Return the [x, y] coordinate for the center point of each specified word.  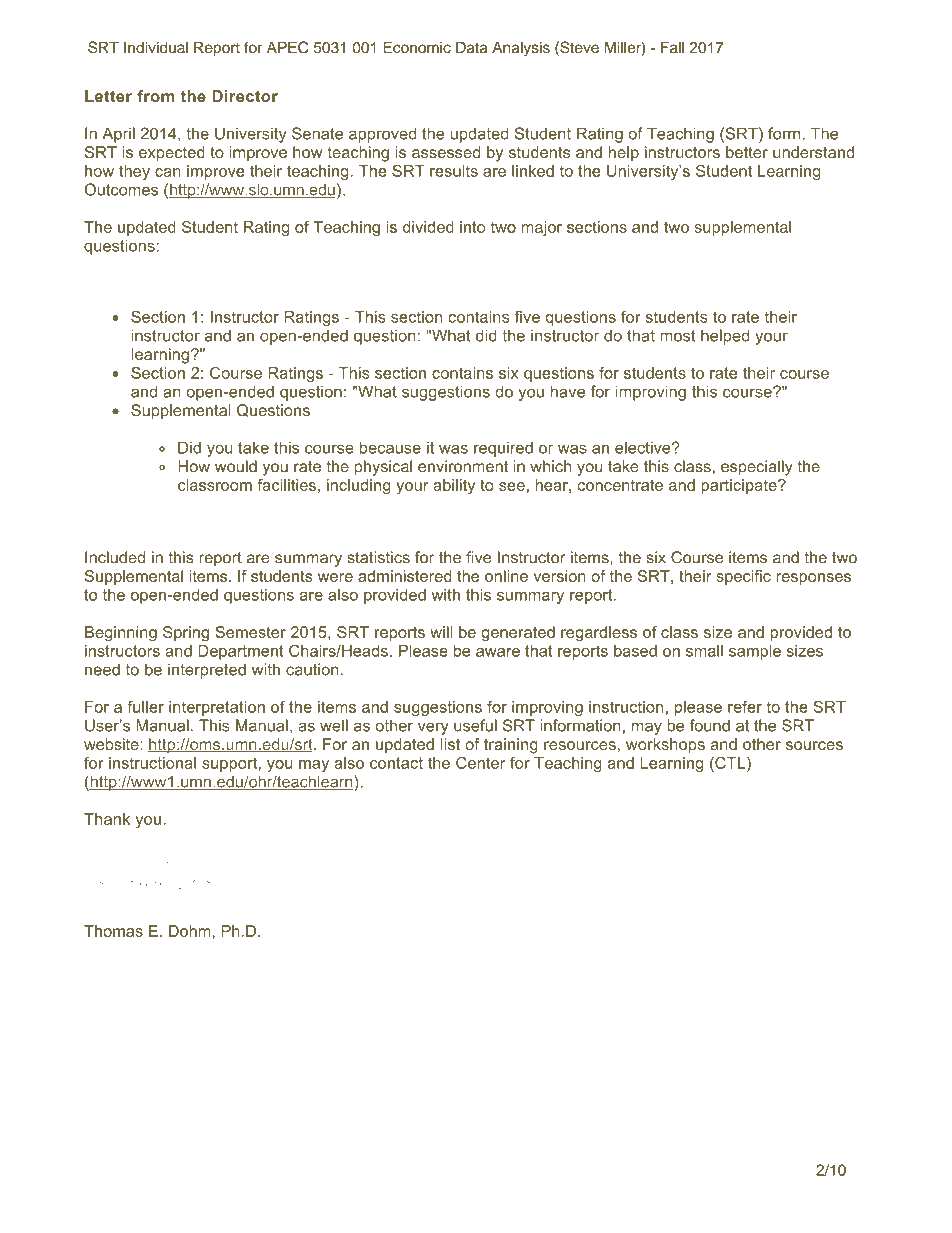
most [678, 336]
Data [472, 48]
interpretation [217, 708]
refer [745, 706]
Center [481, 763]
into [472, 227]
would [236, 466]
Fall [672, 47]
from [155, 96]
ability [454, 486]
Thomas [113, 931]
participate [740, 486]
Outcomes [121, 189]
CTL [730, 764]
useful [475, 725]
